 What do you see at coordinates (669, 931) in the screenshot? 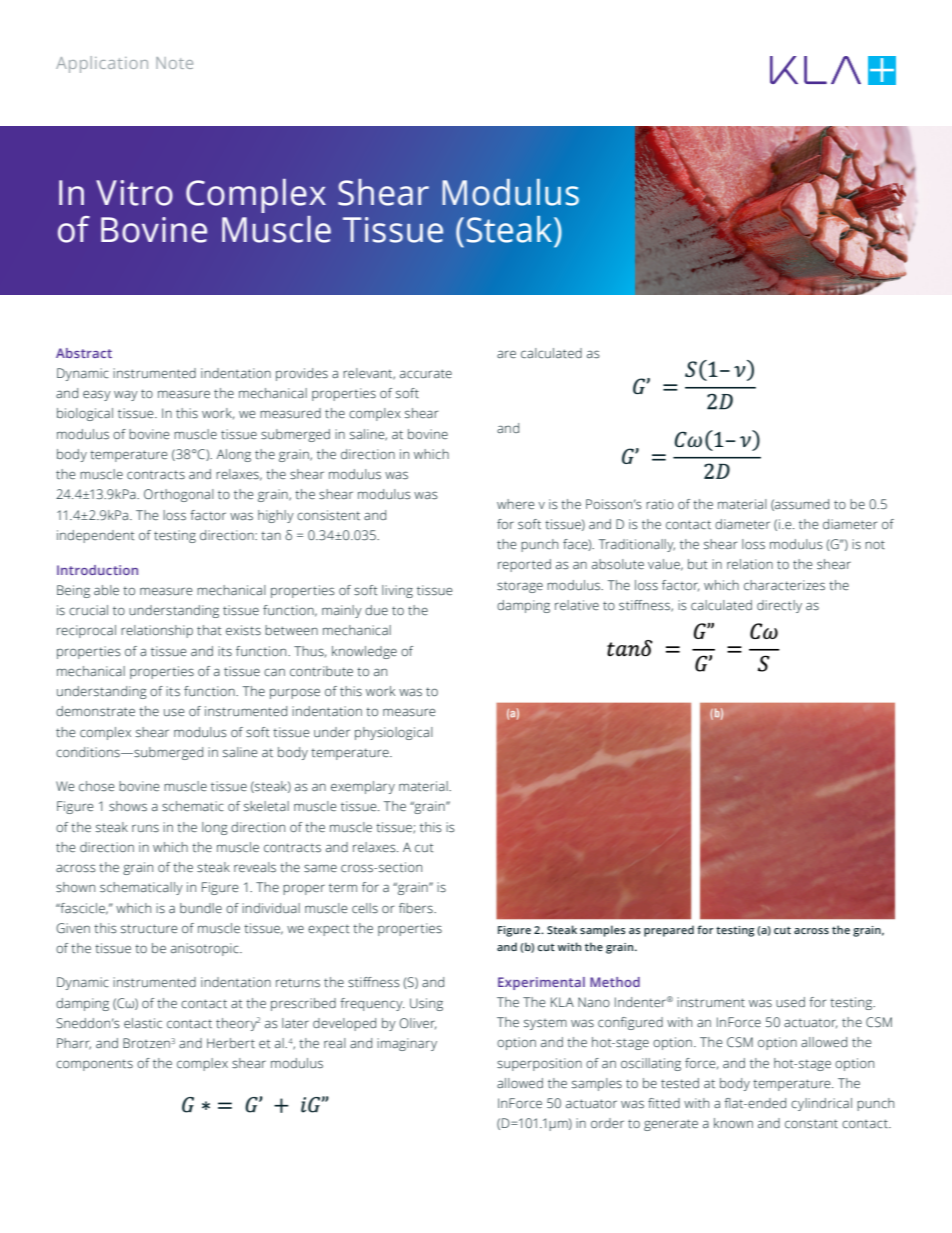
I see `prepared` at bounding box center [669, 931].
